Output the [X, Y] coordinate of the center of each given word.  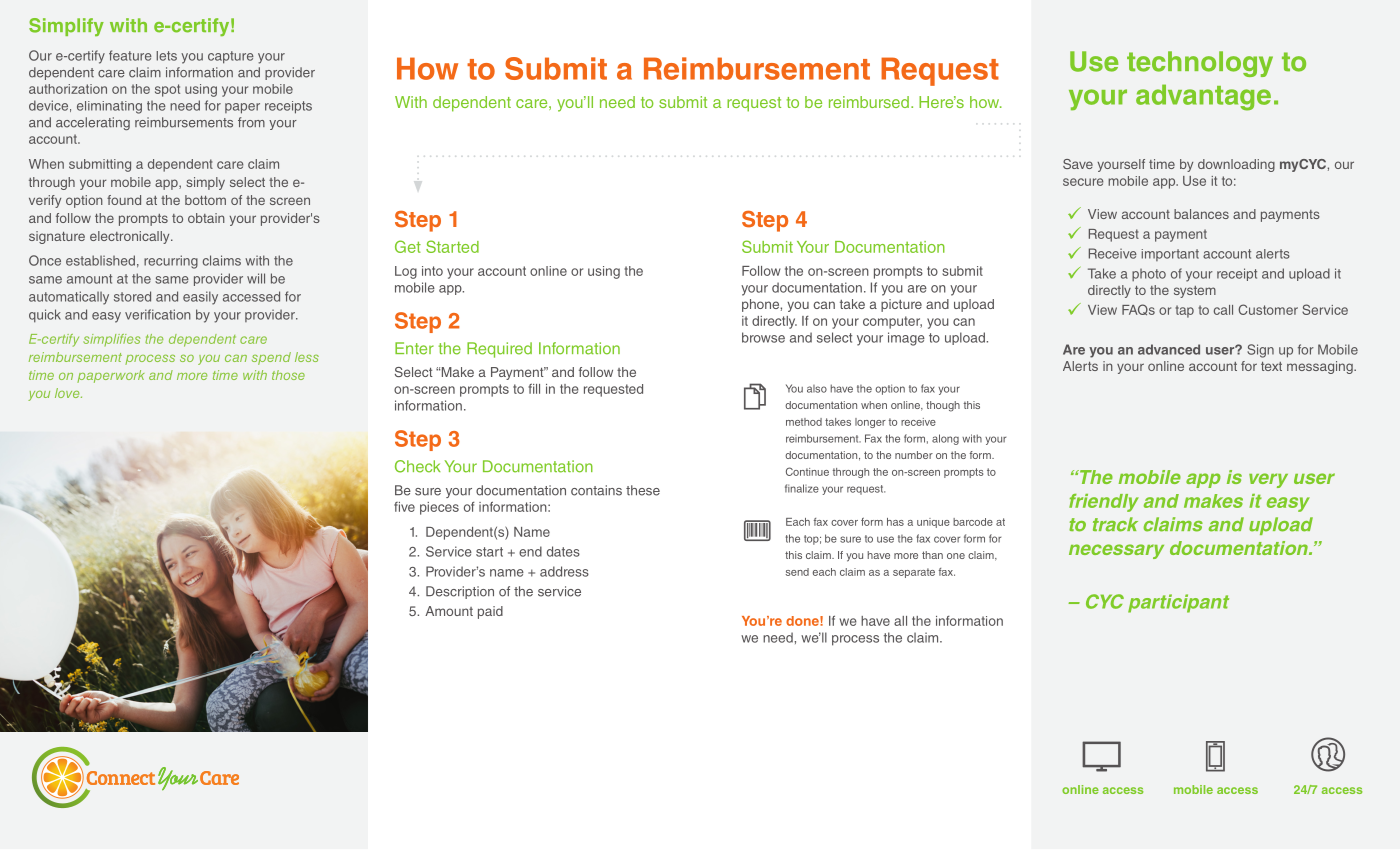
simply [205, 183]
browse [763, 337]
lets [166, 56]
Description [460, 592]
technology [1200, 64]
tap [1185, 311]
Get [408, 246]
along [945, 439]
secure [1083, 182]
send [797, 572]
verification [158, 314]
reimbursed [869, 102]
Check [418, 466]
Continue [807, 471]
